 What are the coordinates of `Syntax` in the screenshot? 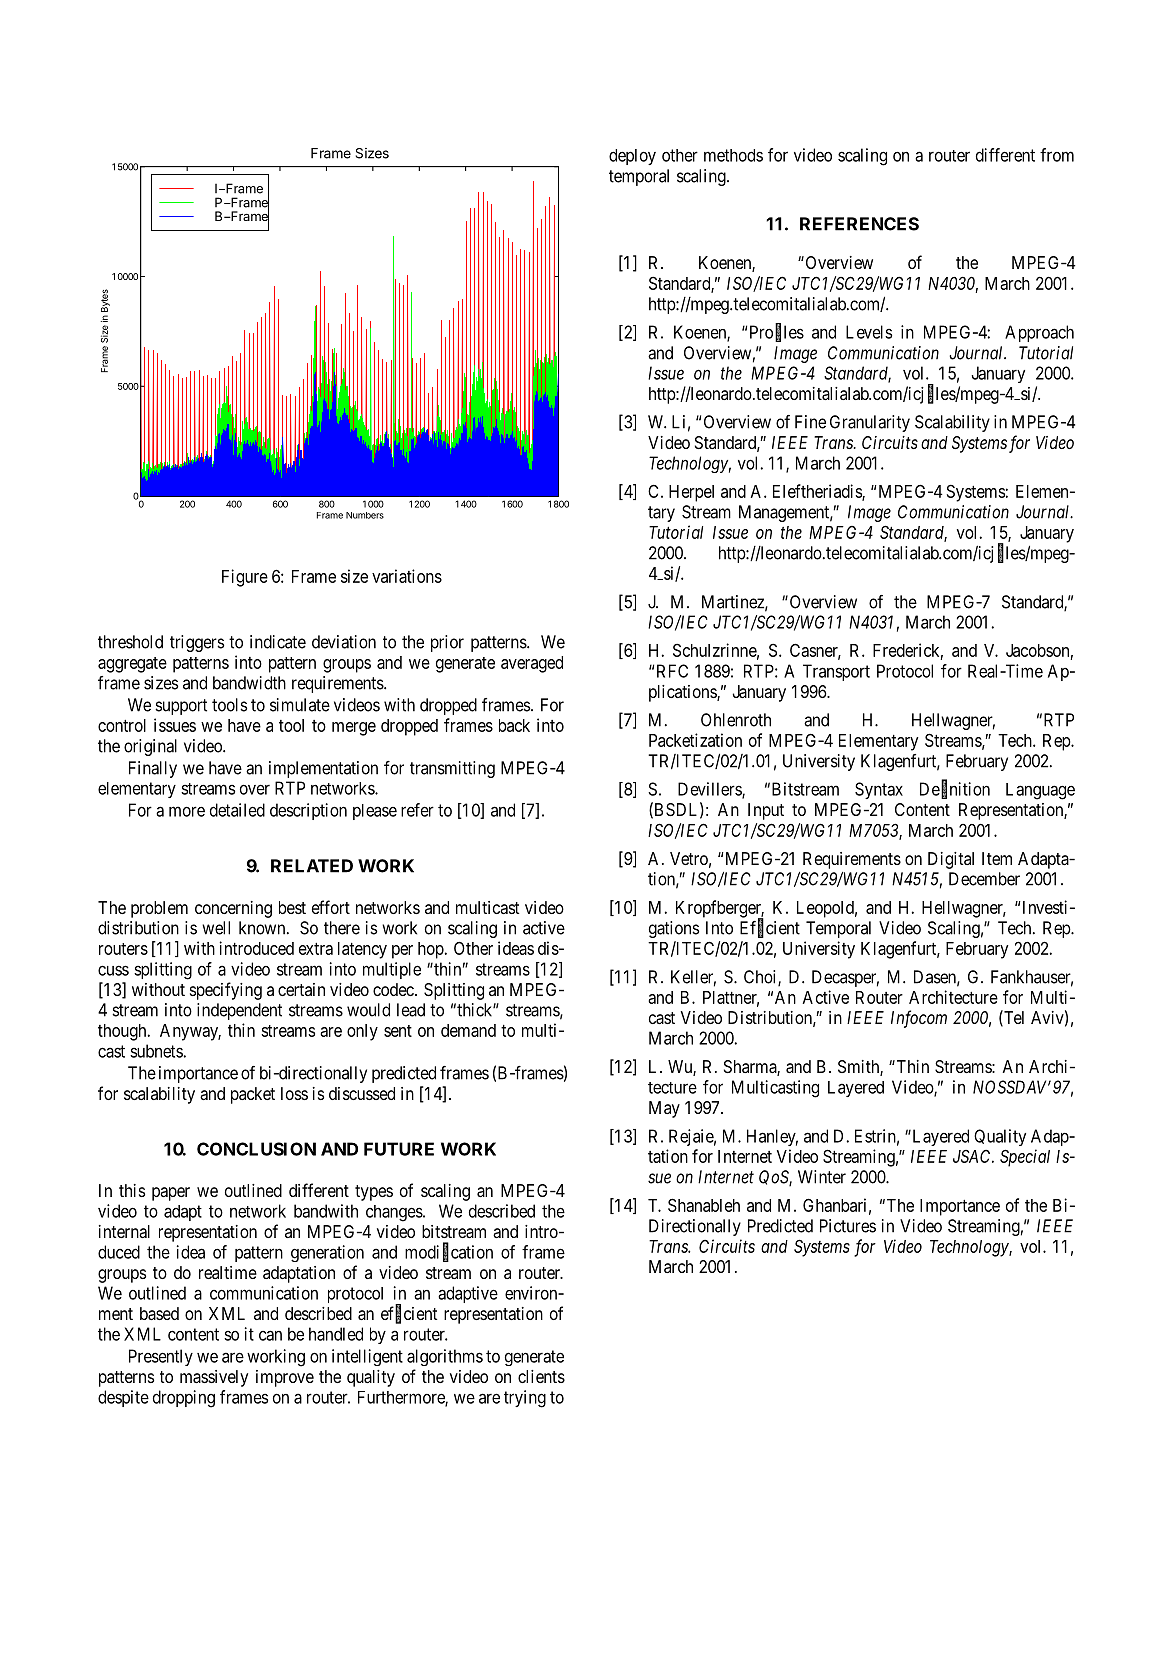 It's located at (879, 790).
